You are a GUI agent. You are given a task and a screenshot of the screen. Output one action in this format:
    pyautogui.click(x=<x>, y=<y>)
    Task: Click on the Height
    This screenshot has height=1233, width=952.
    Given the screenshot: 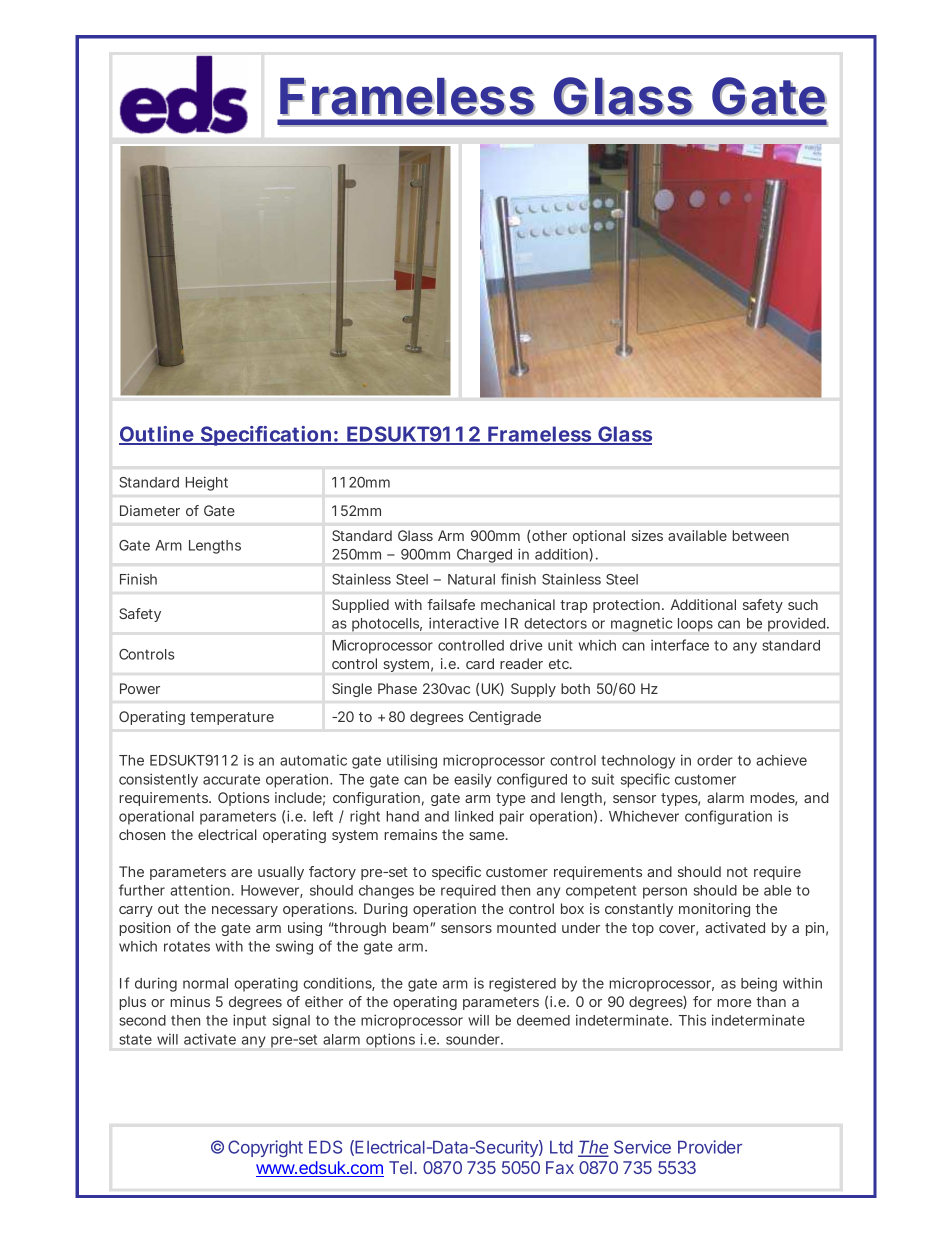 What is the action you would take?
    pyautogui.click(x=207, y=484)
